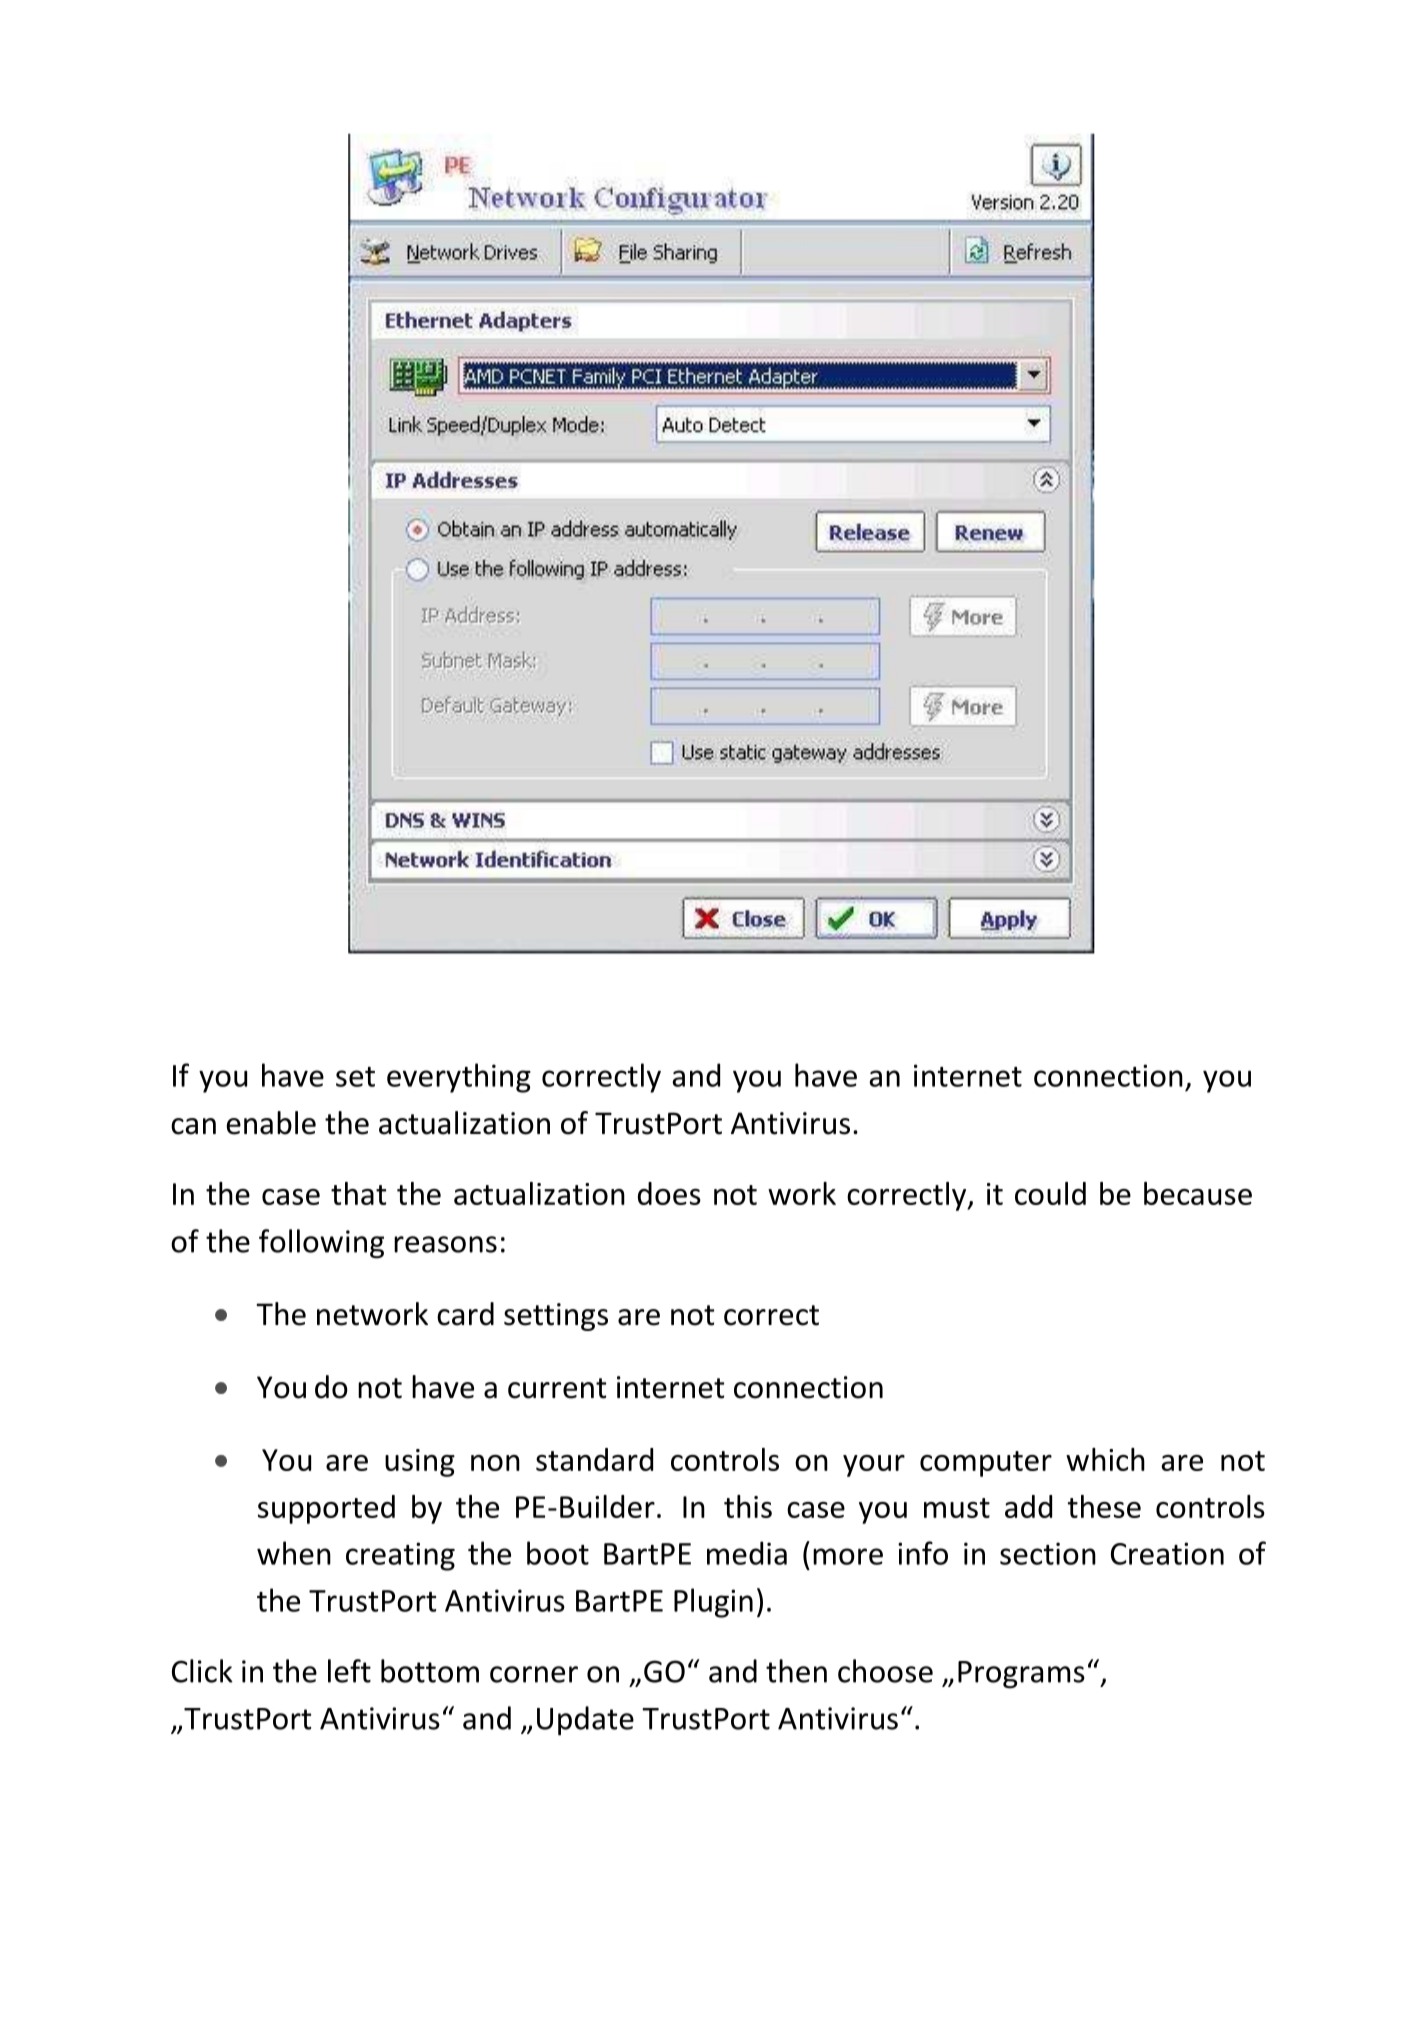 This screenshot has width=1426, height=2018. I want to click on enable, so click(271, 1123).
